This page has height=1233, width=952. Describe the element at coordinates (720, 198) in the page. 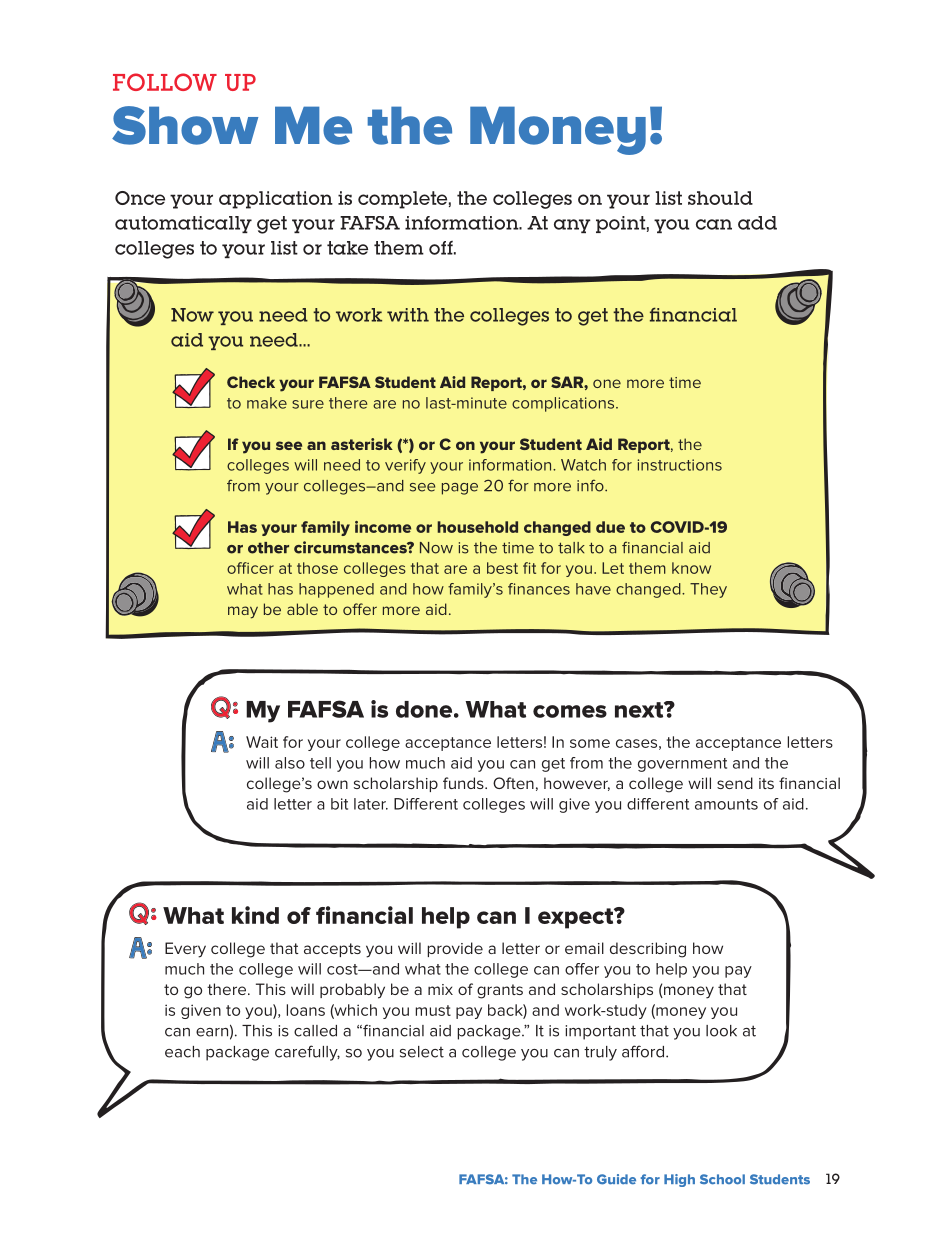

I see `should` at that location.
